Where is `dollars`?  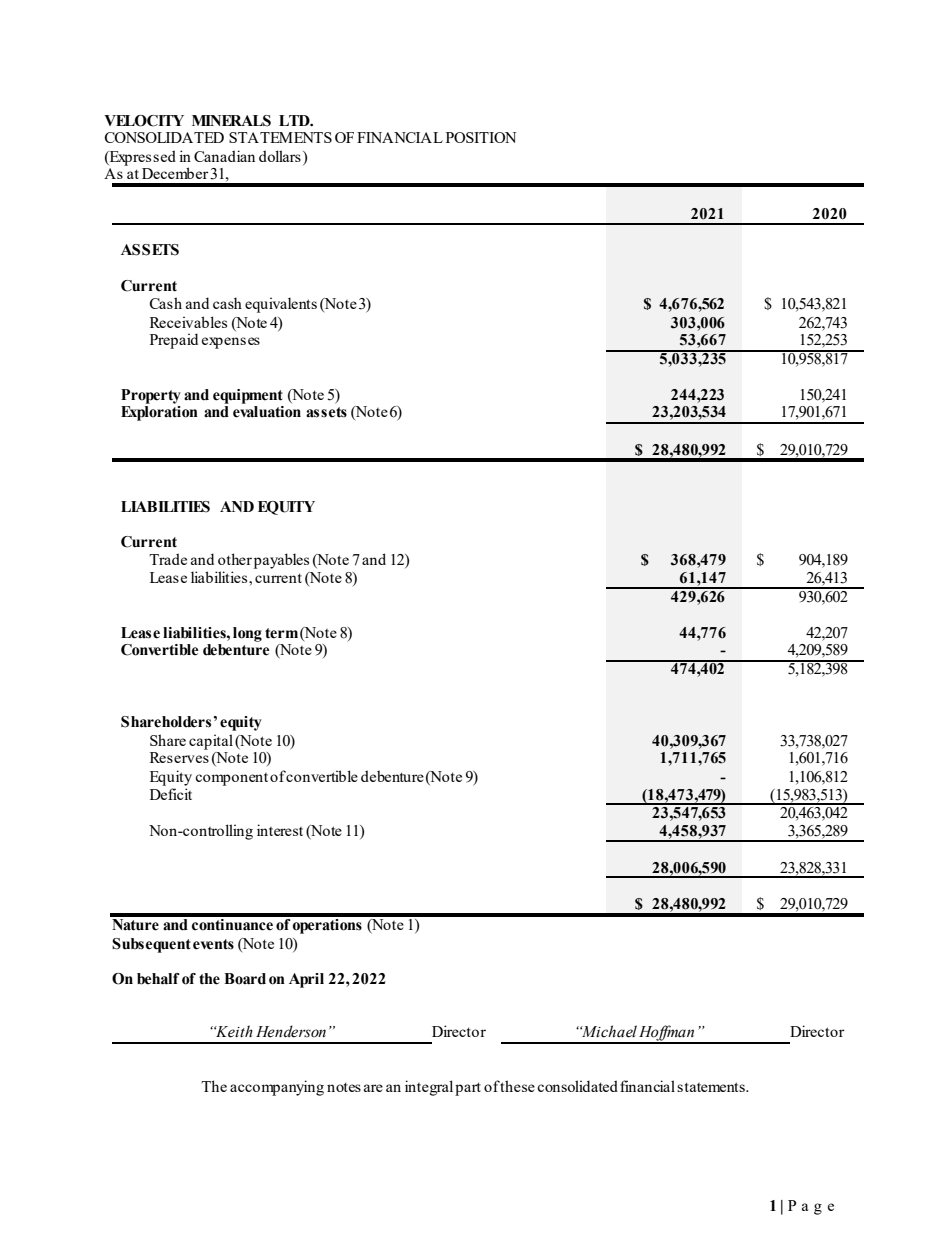
dollars is located at coordinates (280, 156).
